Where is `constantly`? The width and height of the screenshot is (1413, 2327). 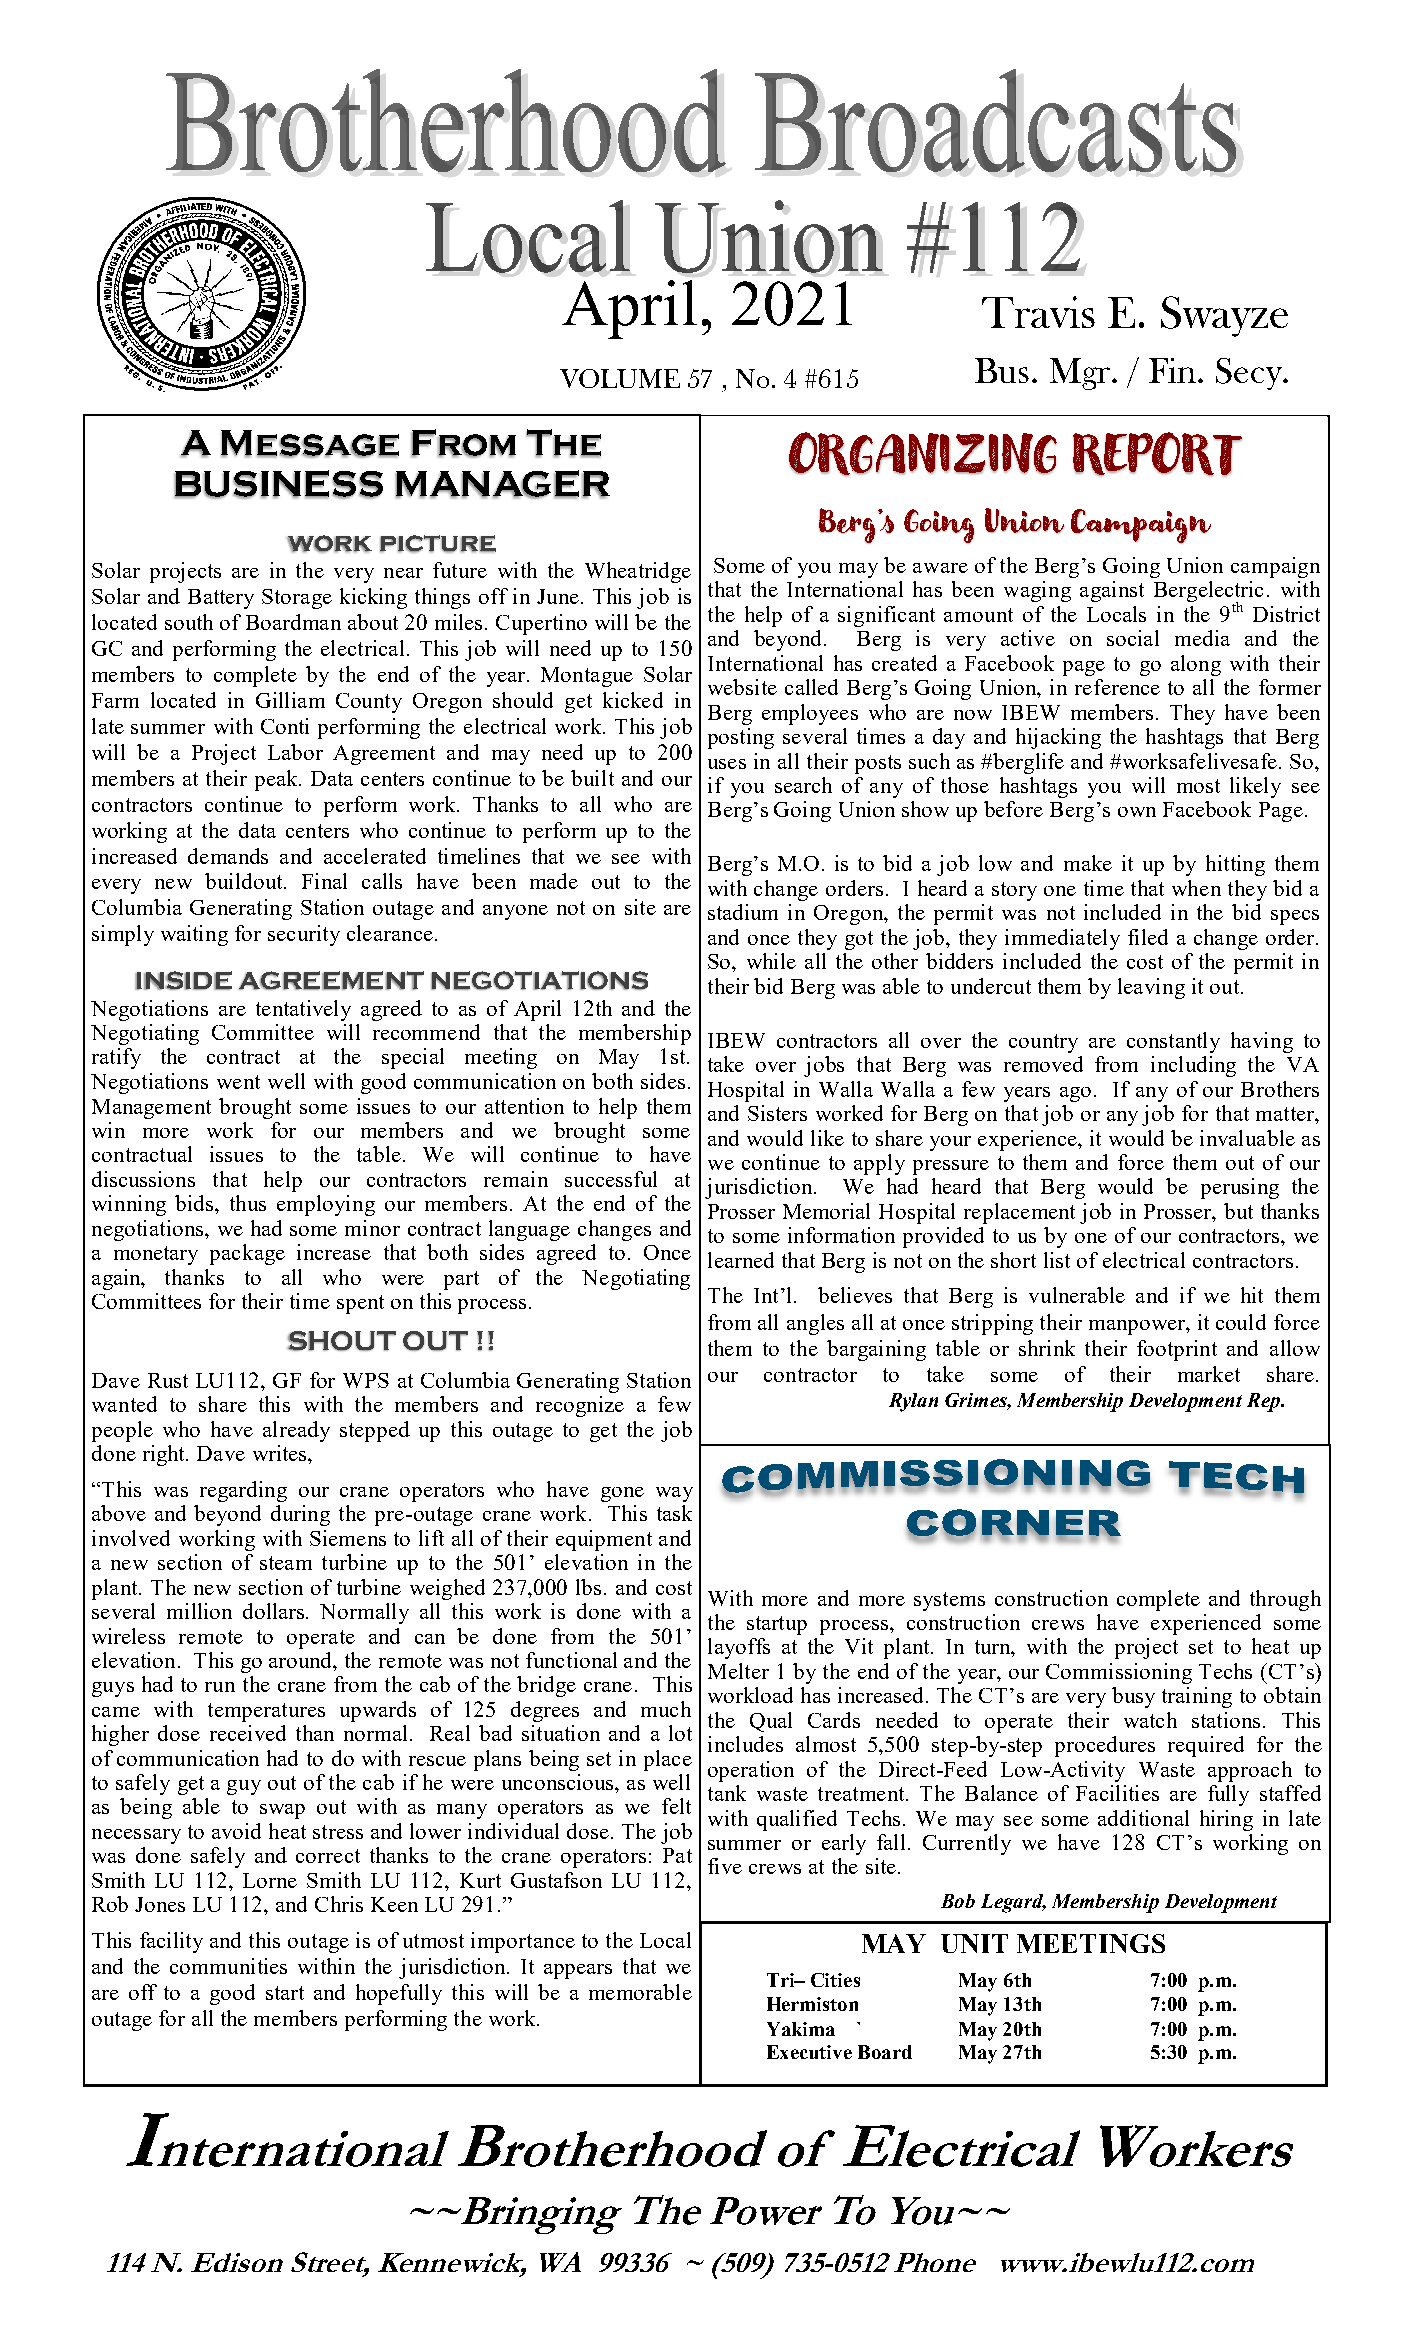
constantly is located at coordinates (1173, 1042).
